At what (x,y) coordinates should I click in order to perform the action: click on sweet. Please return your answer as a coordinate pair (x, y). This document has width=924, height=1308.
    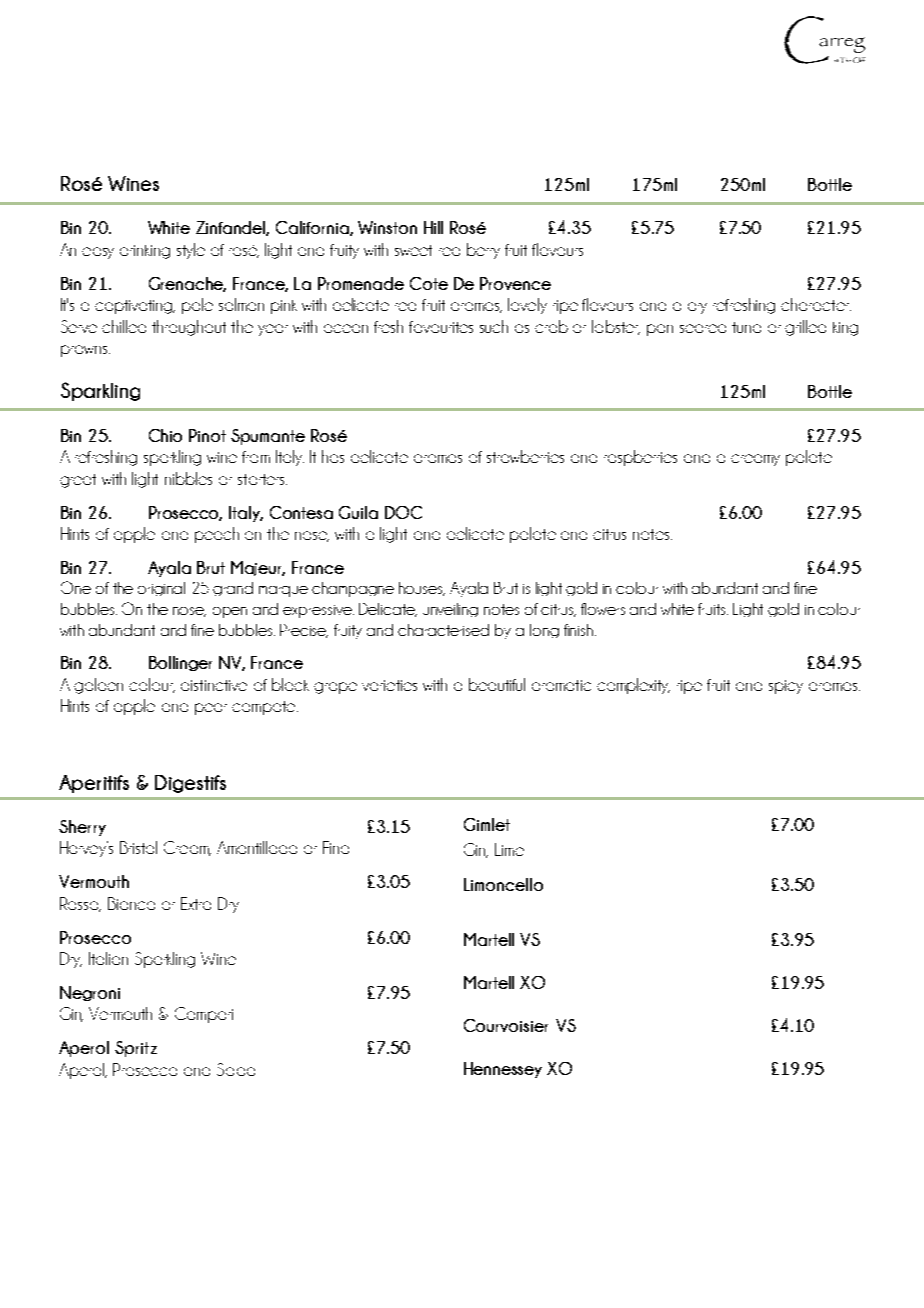
    Looking at the image, I should click on (413, 250).
